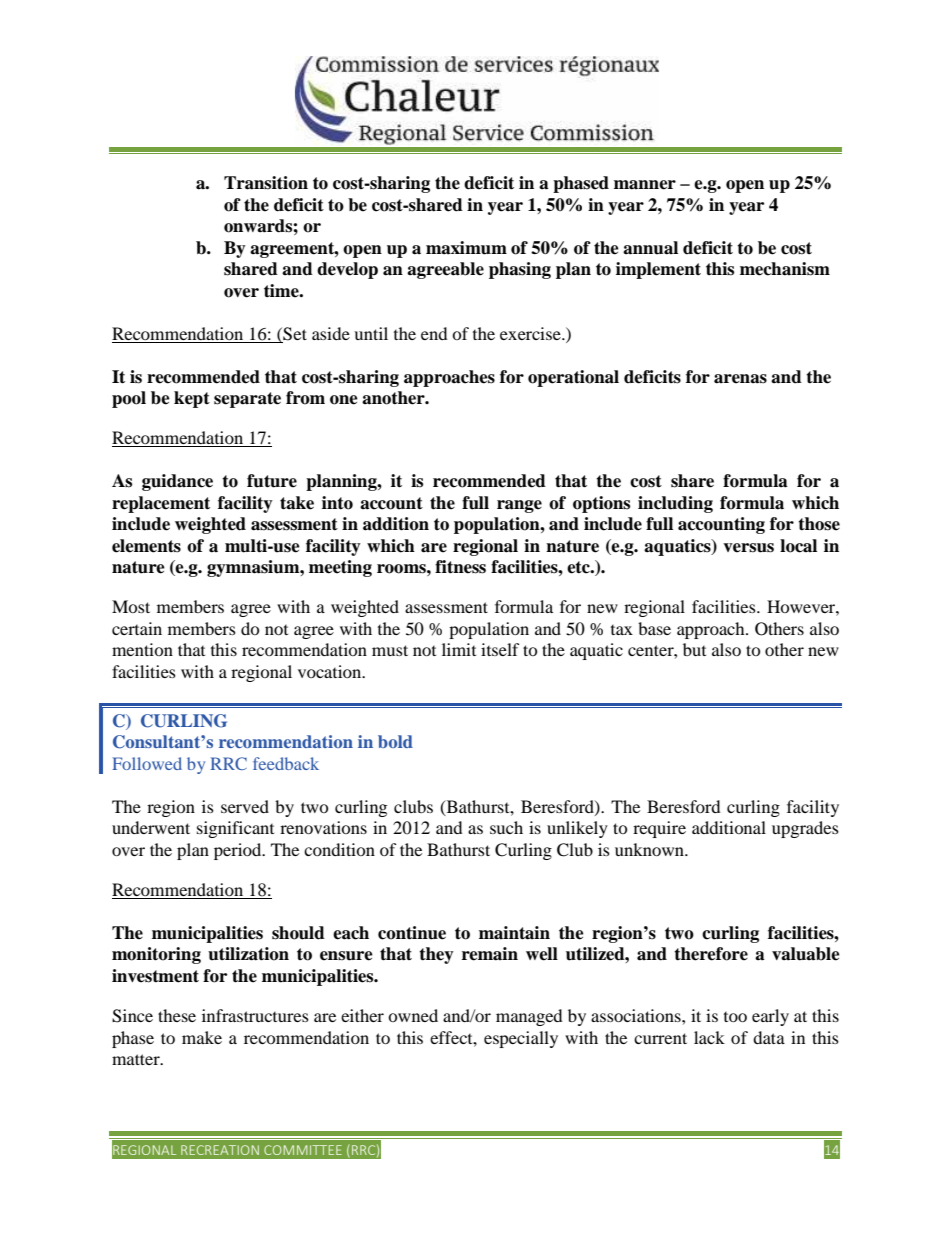 The height and width of the screenshot is (1233, 952). Describe the element at coordinates (248, 954) in the screenshot. I see `utilization` at that location.
